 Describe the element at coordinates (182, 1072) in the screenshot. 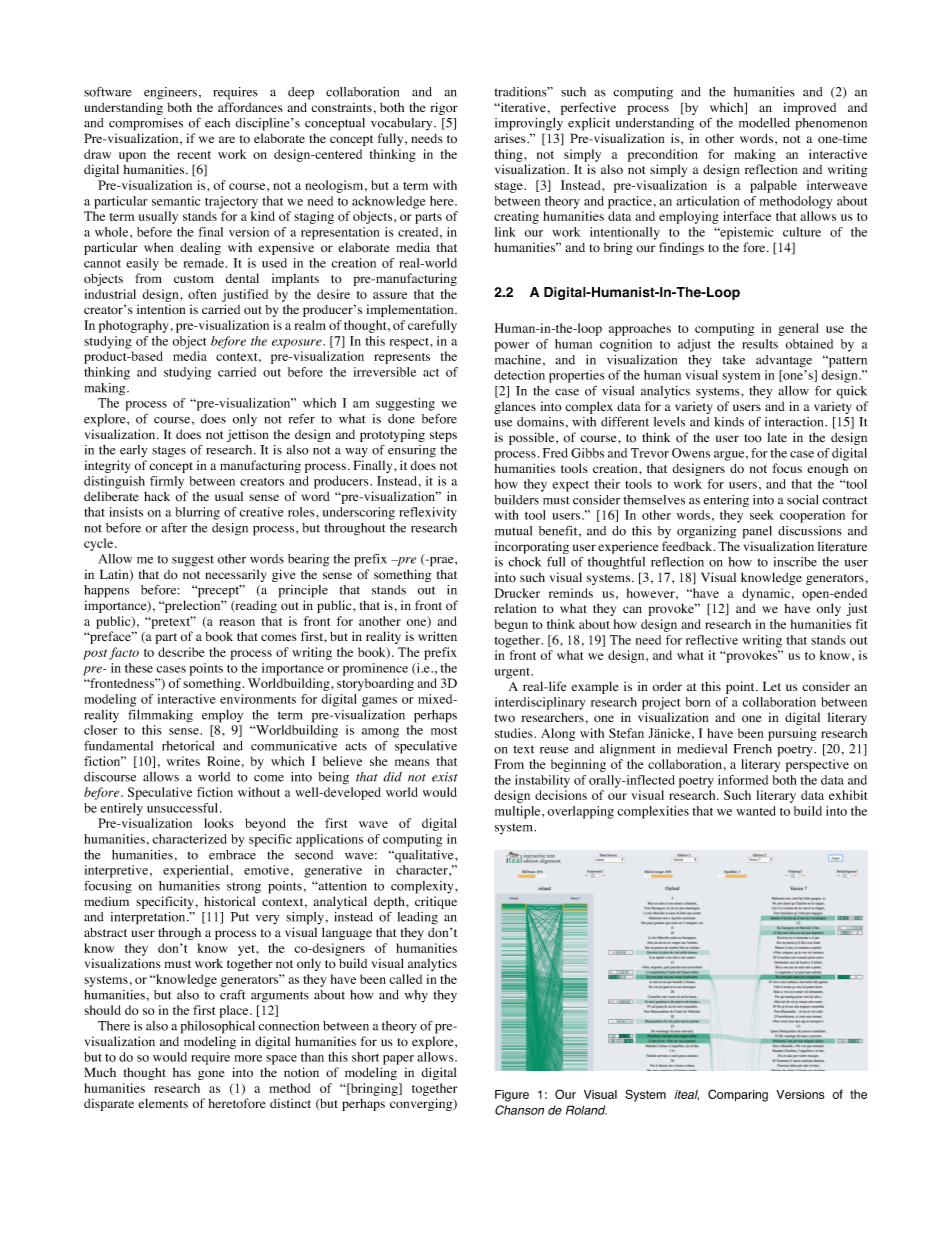

I see `has` at that location.
